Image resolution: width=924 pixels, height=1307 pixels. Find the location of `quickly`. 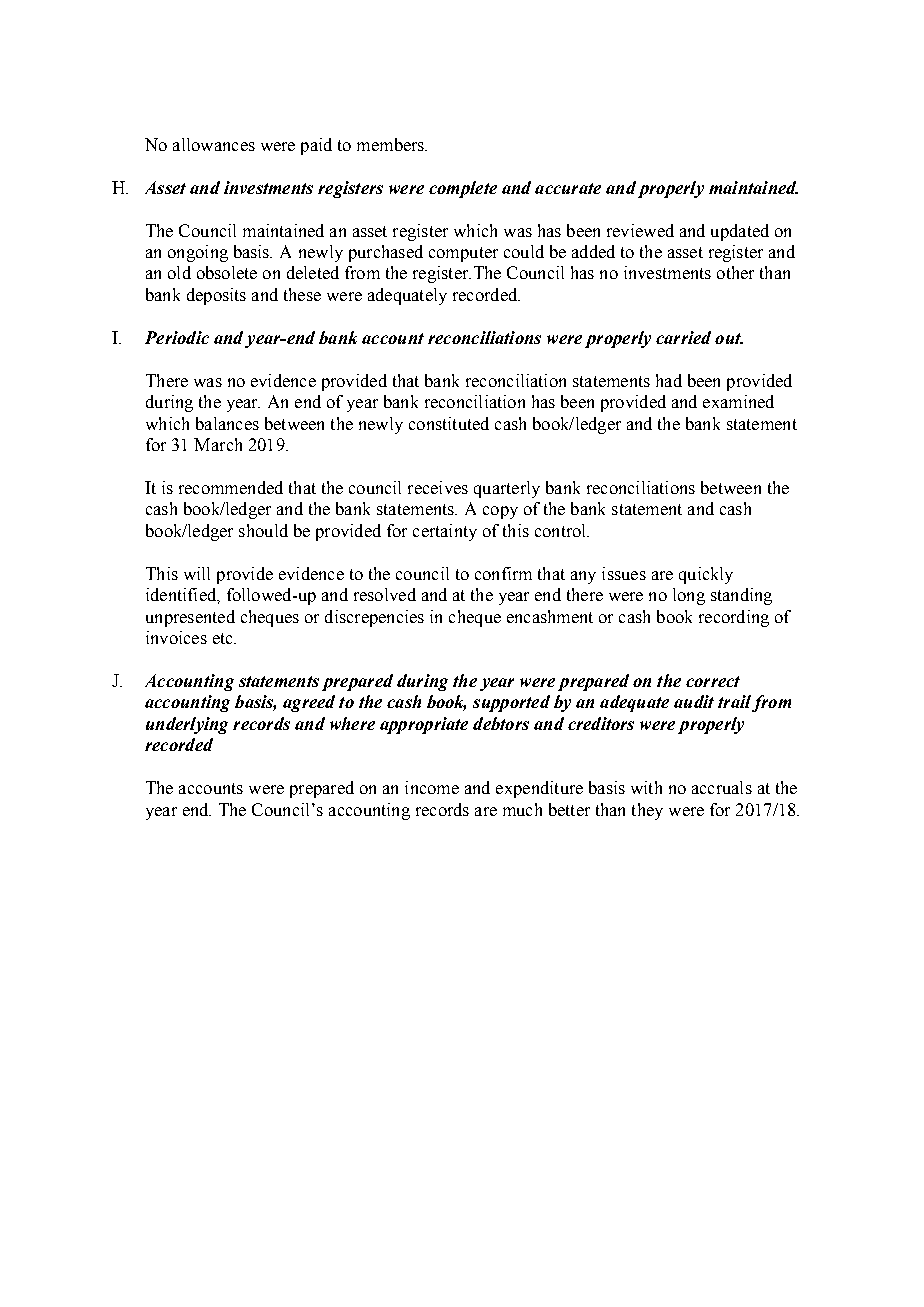

quickly is located at coordinates (706, 575).
